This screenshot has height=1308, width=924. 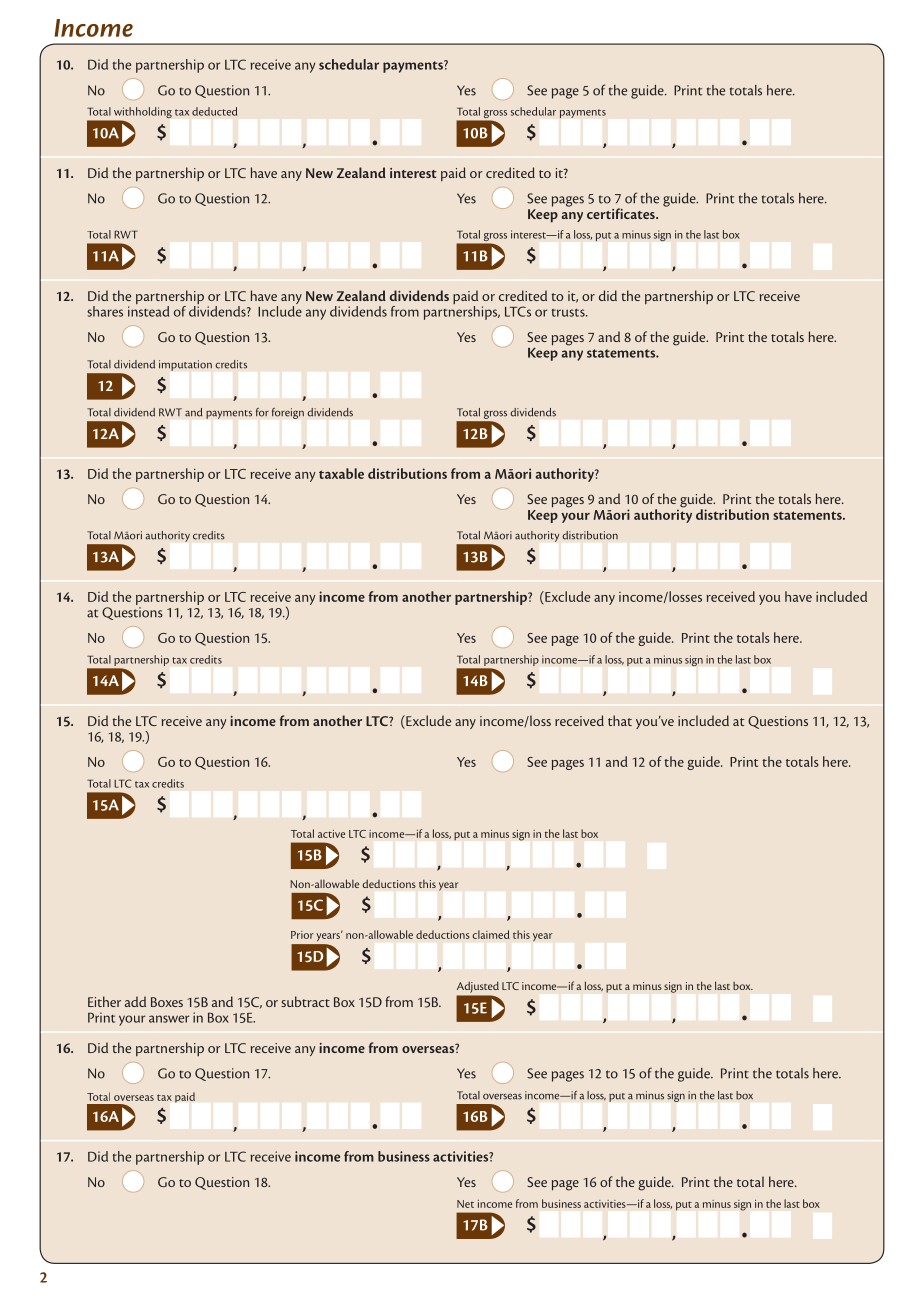 I want to click on Boxes, so click(x=167, y=1002).
